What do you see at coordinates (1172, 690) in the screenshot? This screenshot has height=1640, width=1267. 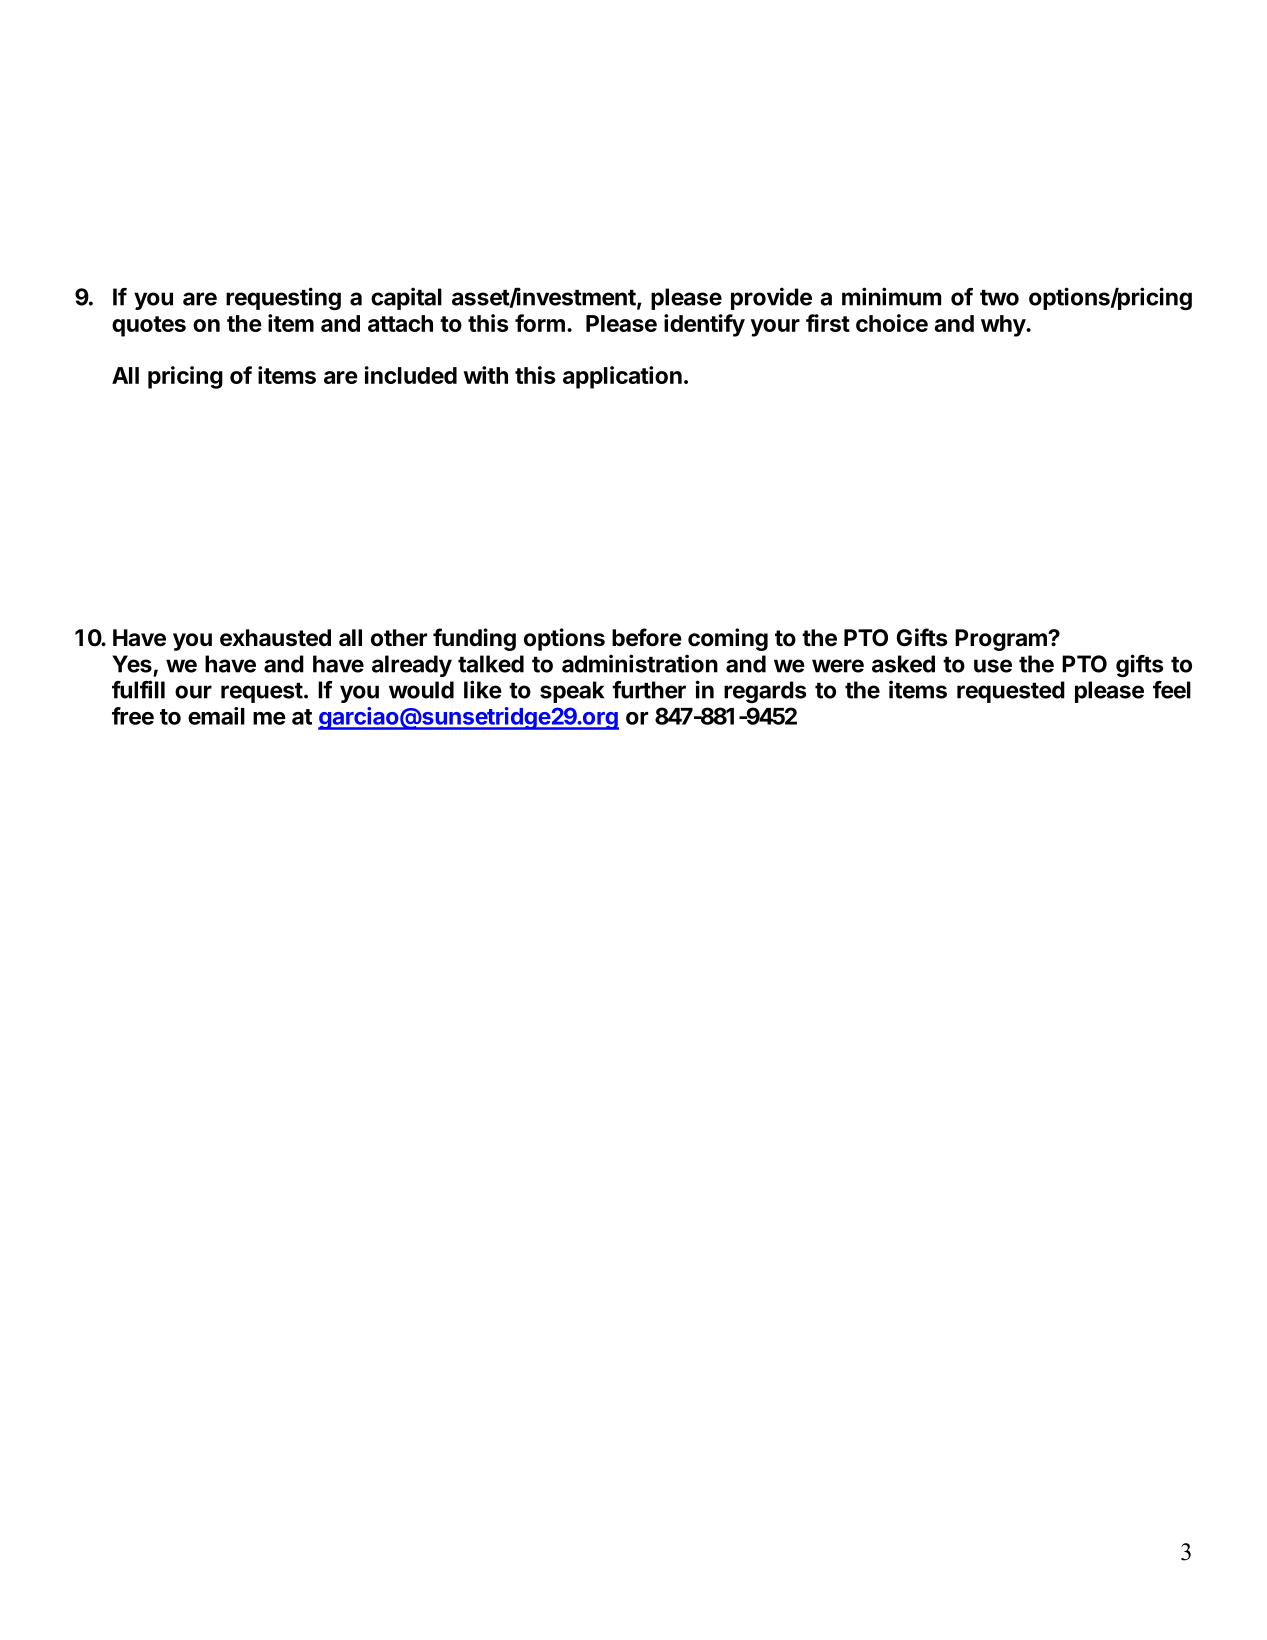 I see `feel` at bounding box center [1172, 690].
